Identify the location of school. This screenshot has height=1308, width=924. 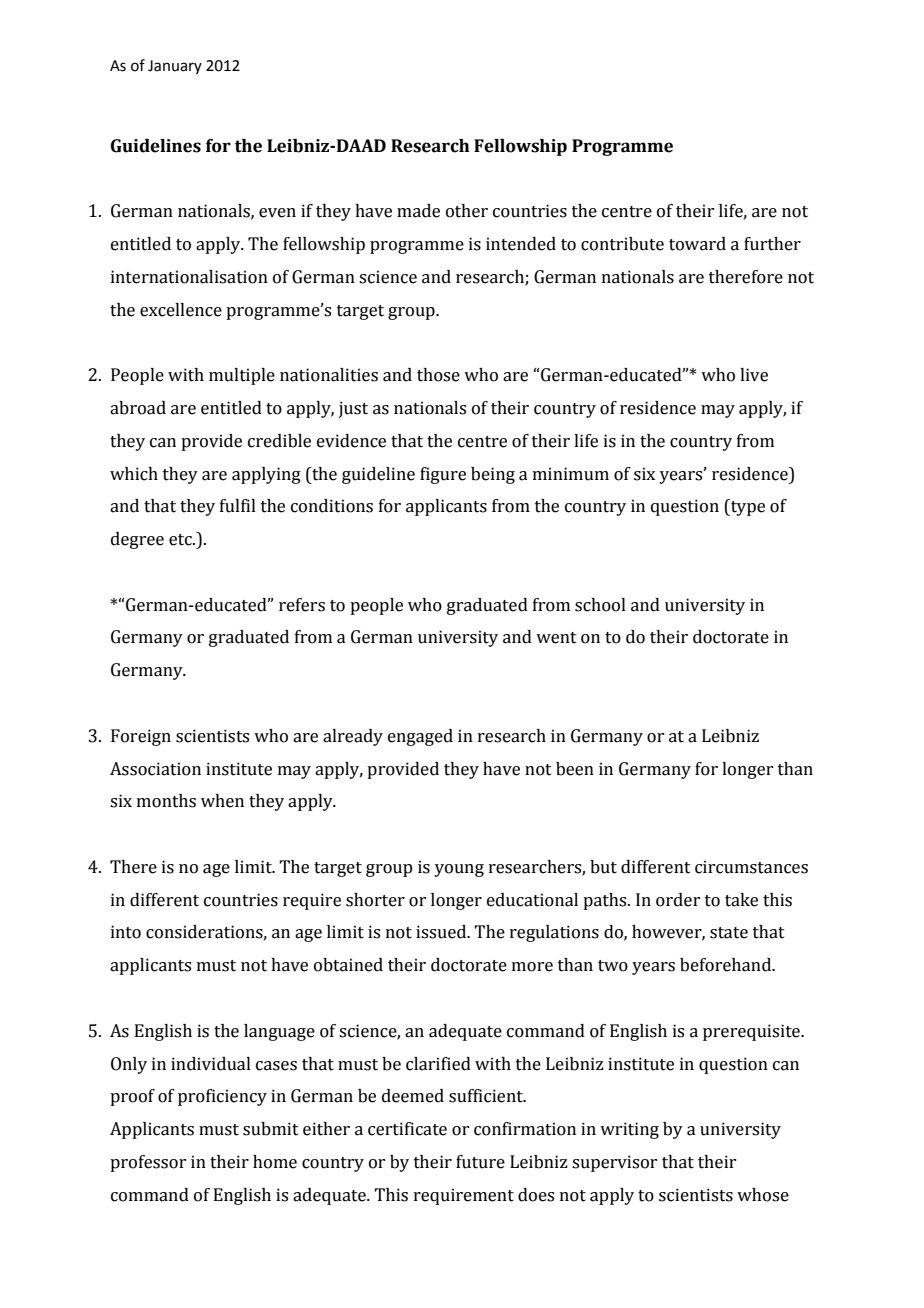
(600, 605).
